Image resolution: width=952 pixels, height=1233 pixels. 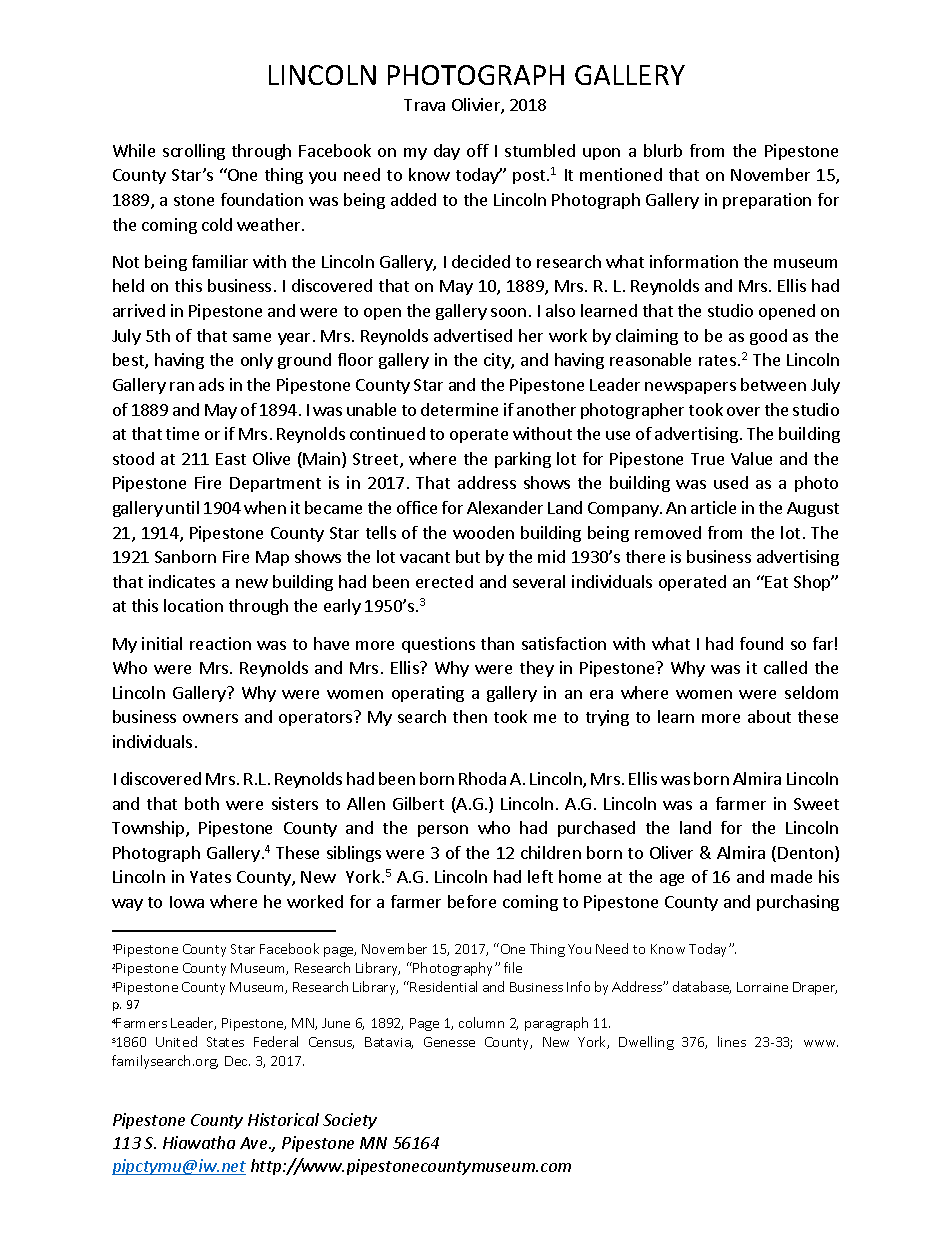 I want to click on States, so click(x=225, y=1042).
